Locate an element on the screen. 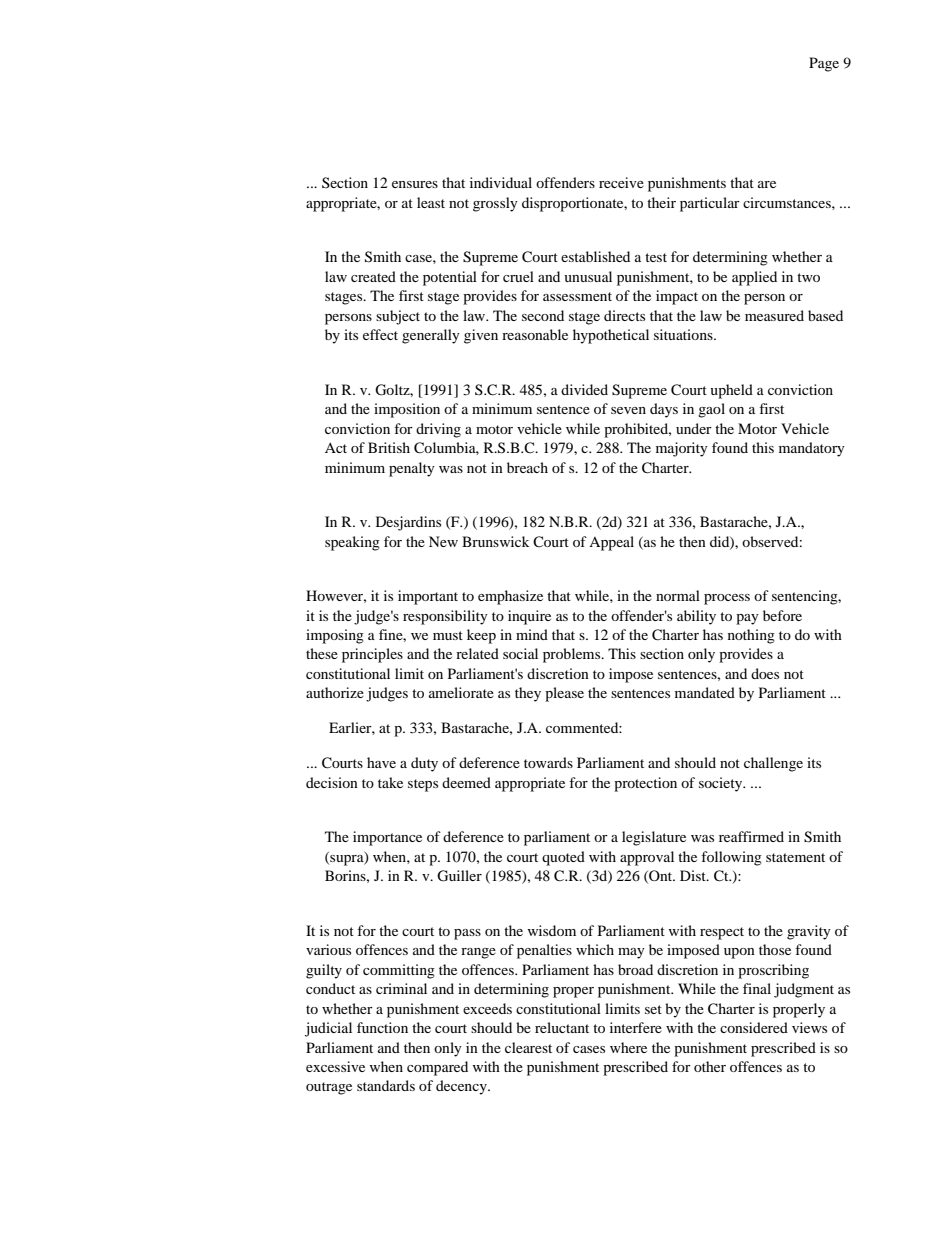 The height and width of the screenshot is (1233, 952). speaking is located at coordinates (352, 543).
